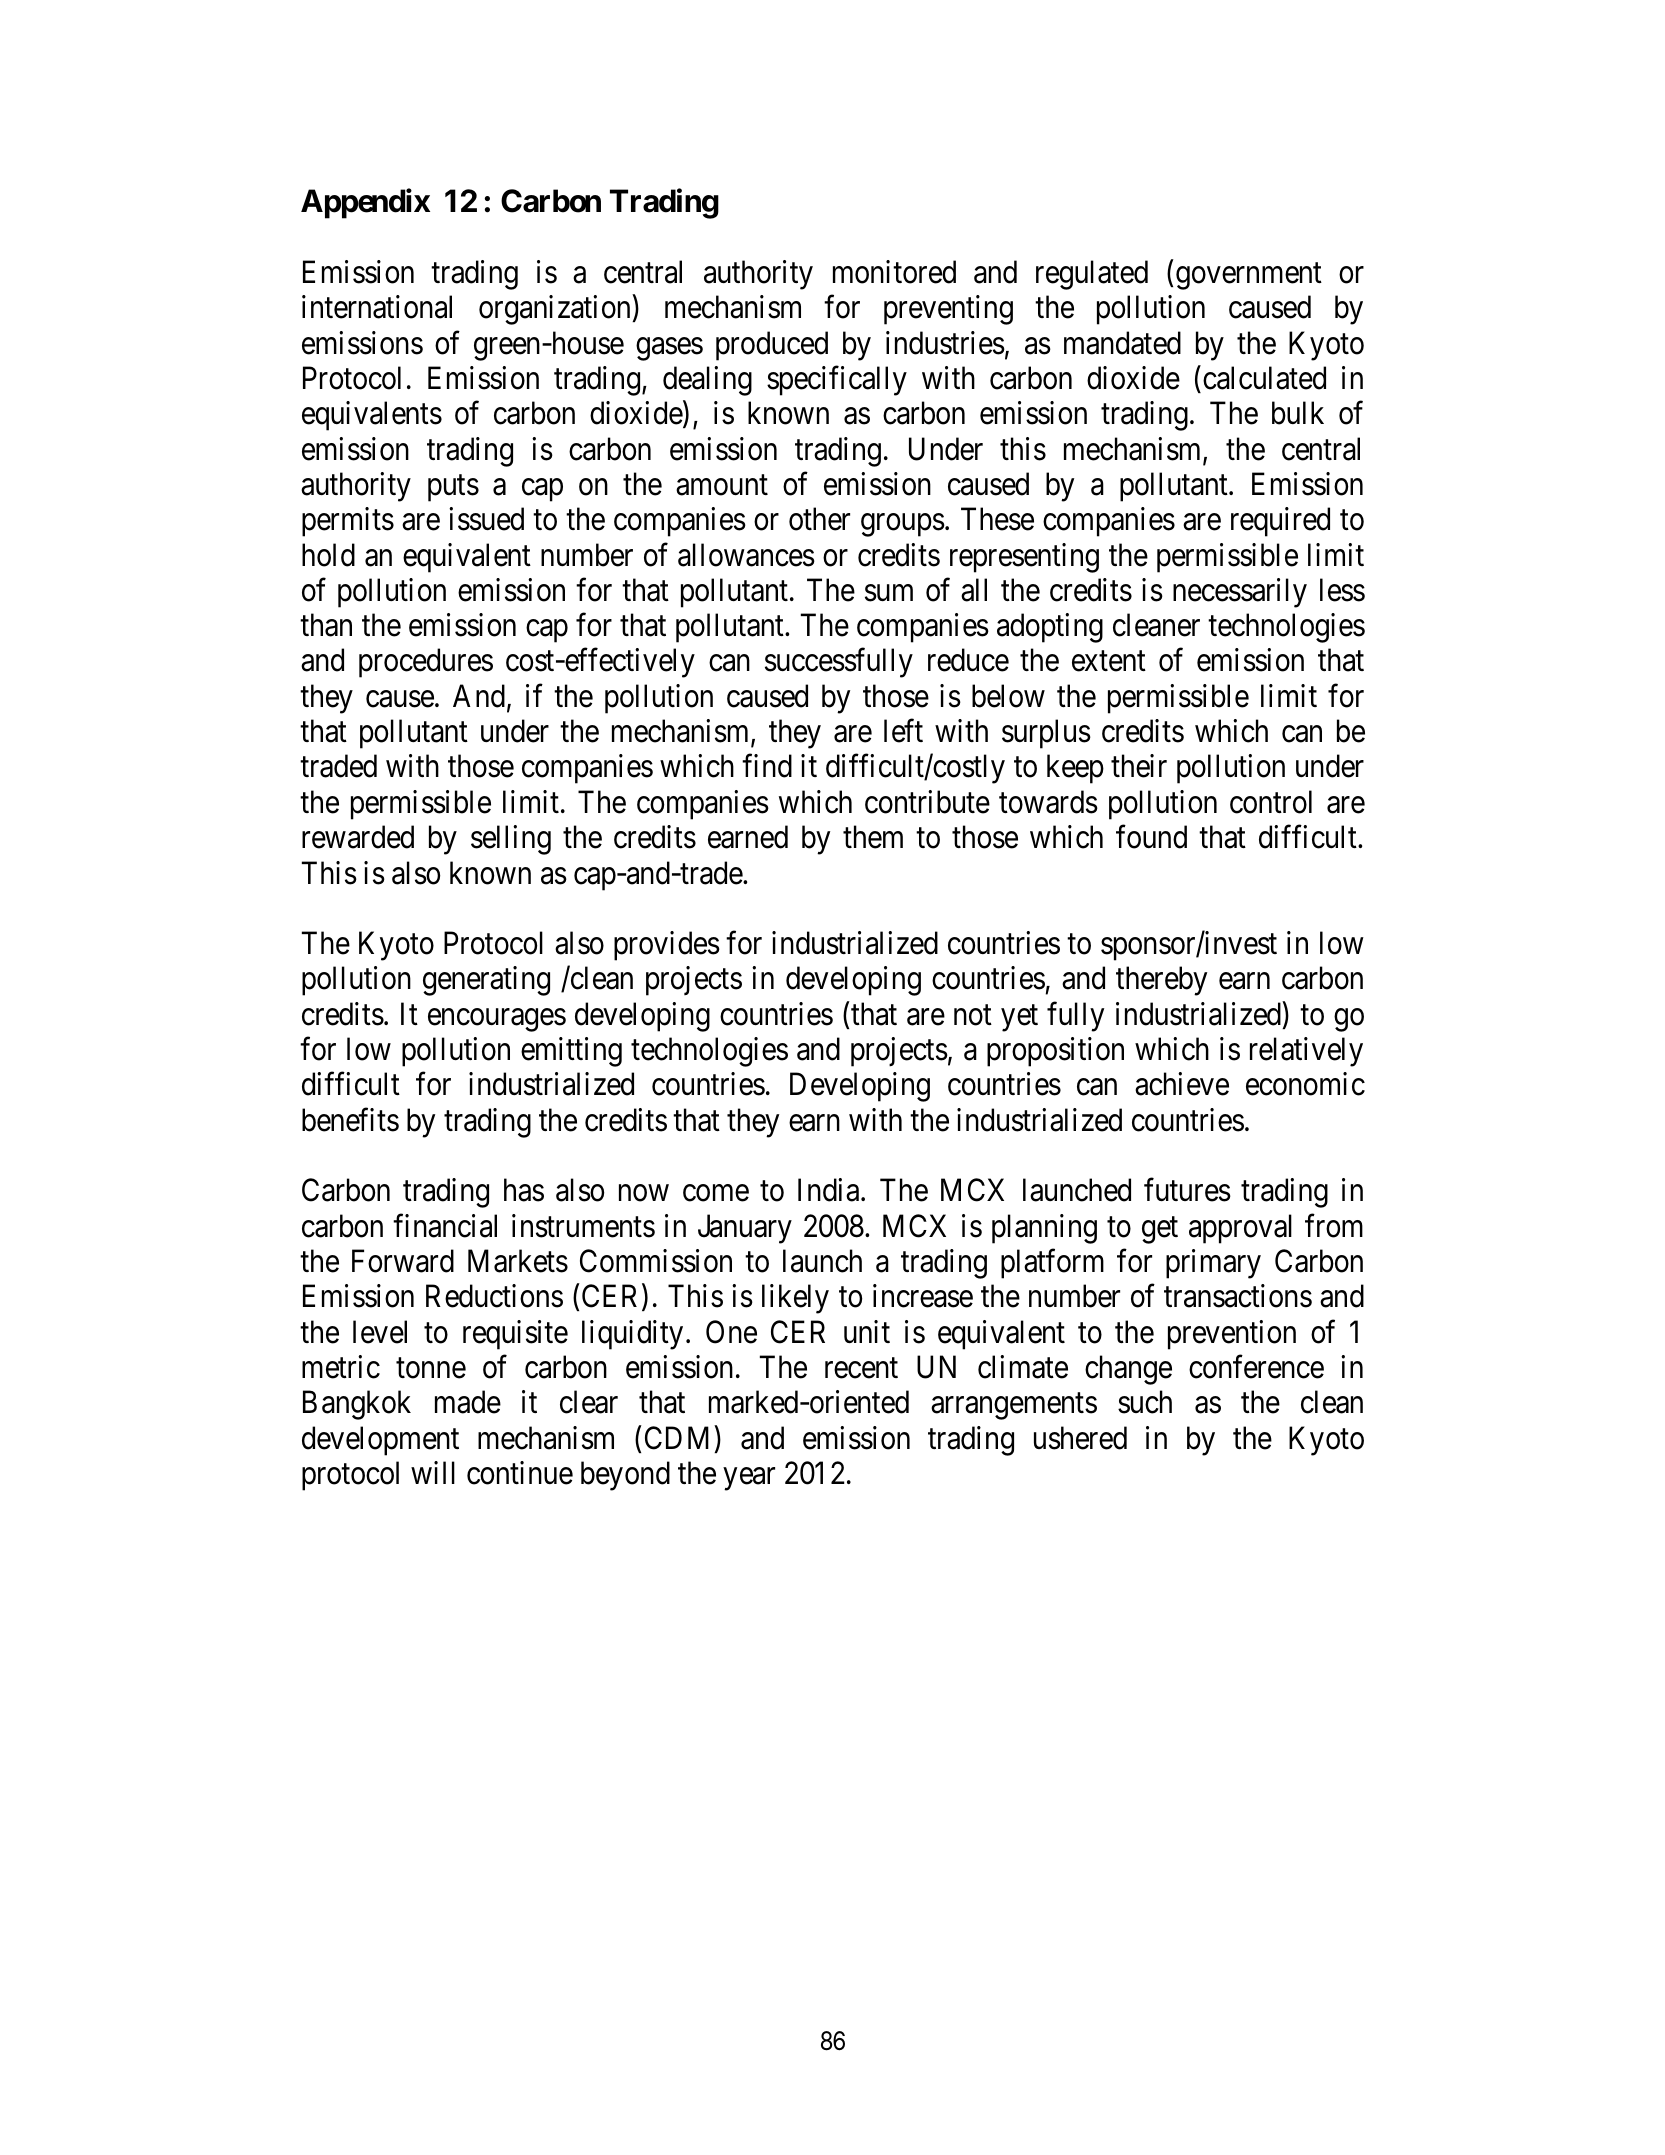 The image size is (1665, 2155). What do you see at coordinates (819, 519) in the screenshot?
I see `other` at bounding box center [819, 519].
